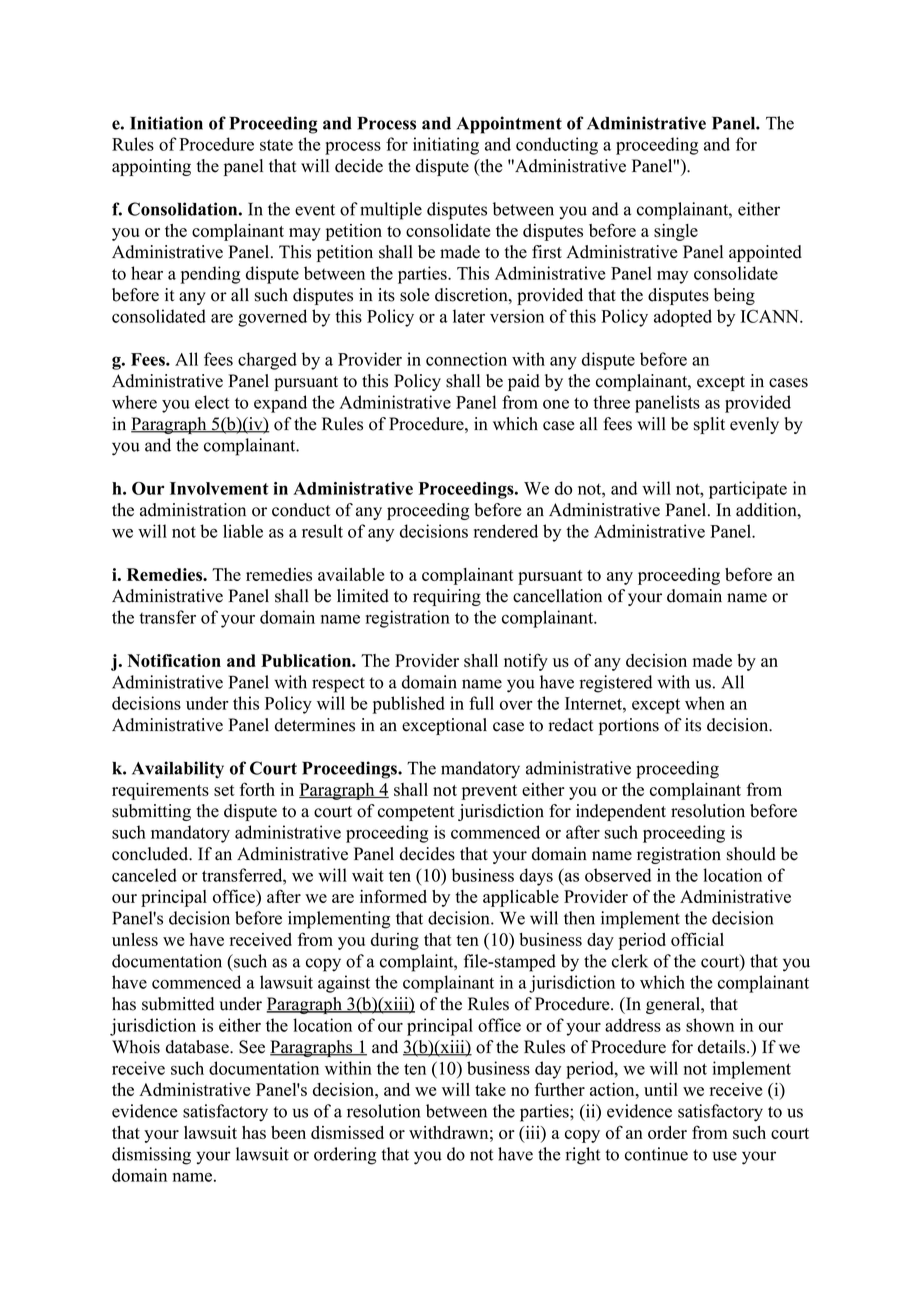  I want to click on use, so click(725, 1156).
